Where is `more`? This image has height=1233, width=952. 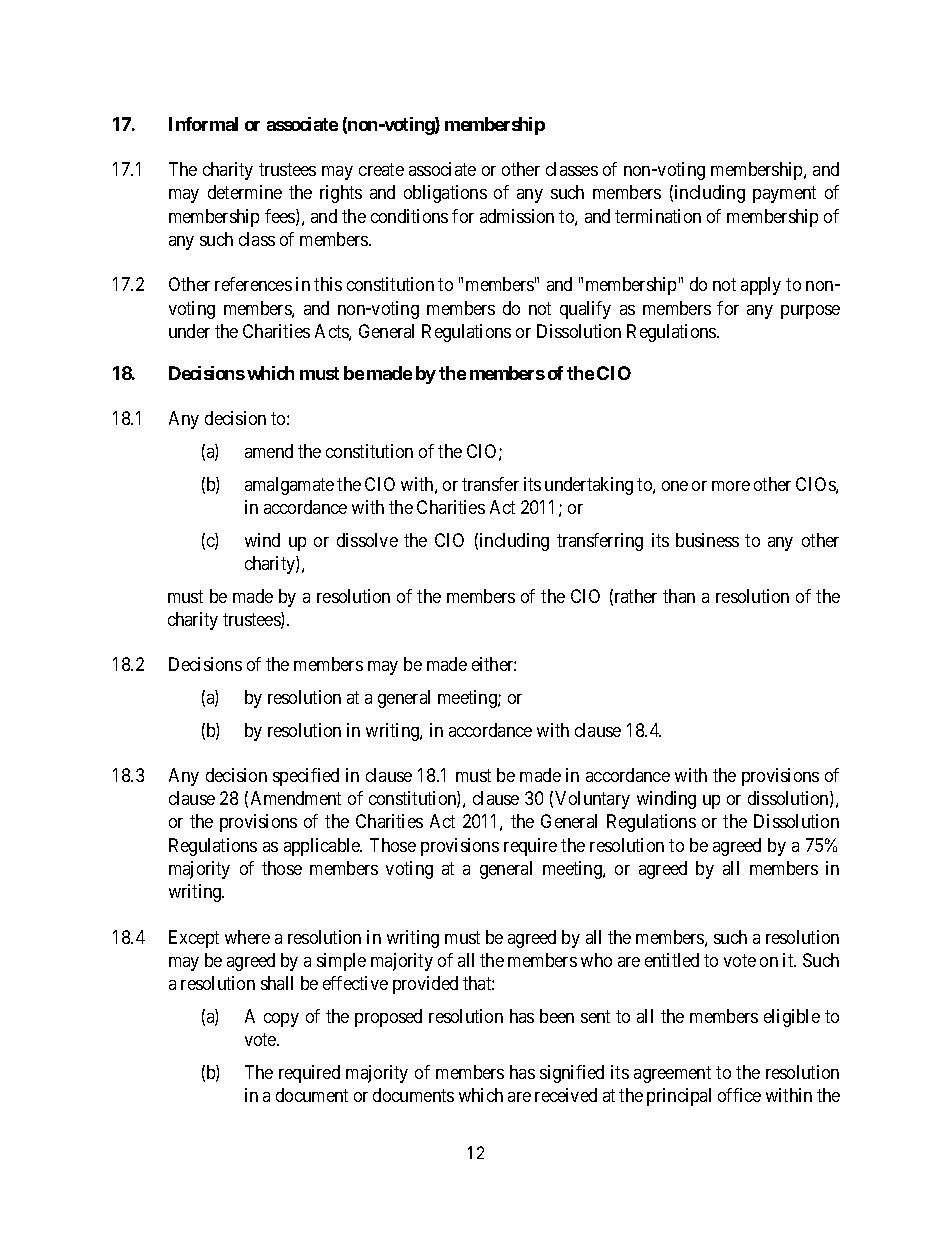 more is located at coordinates (731, 486).
